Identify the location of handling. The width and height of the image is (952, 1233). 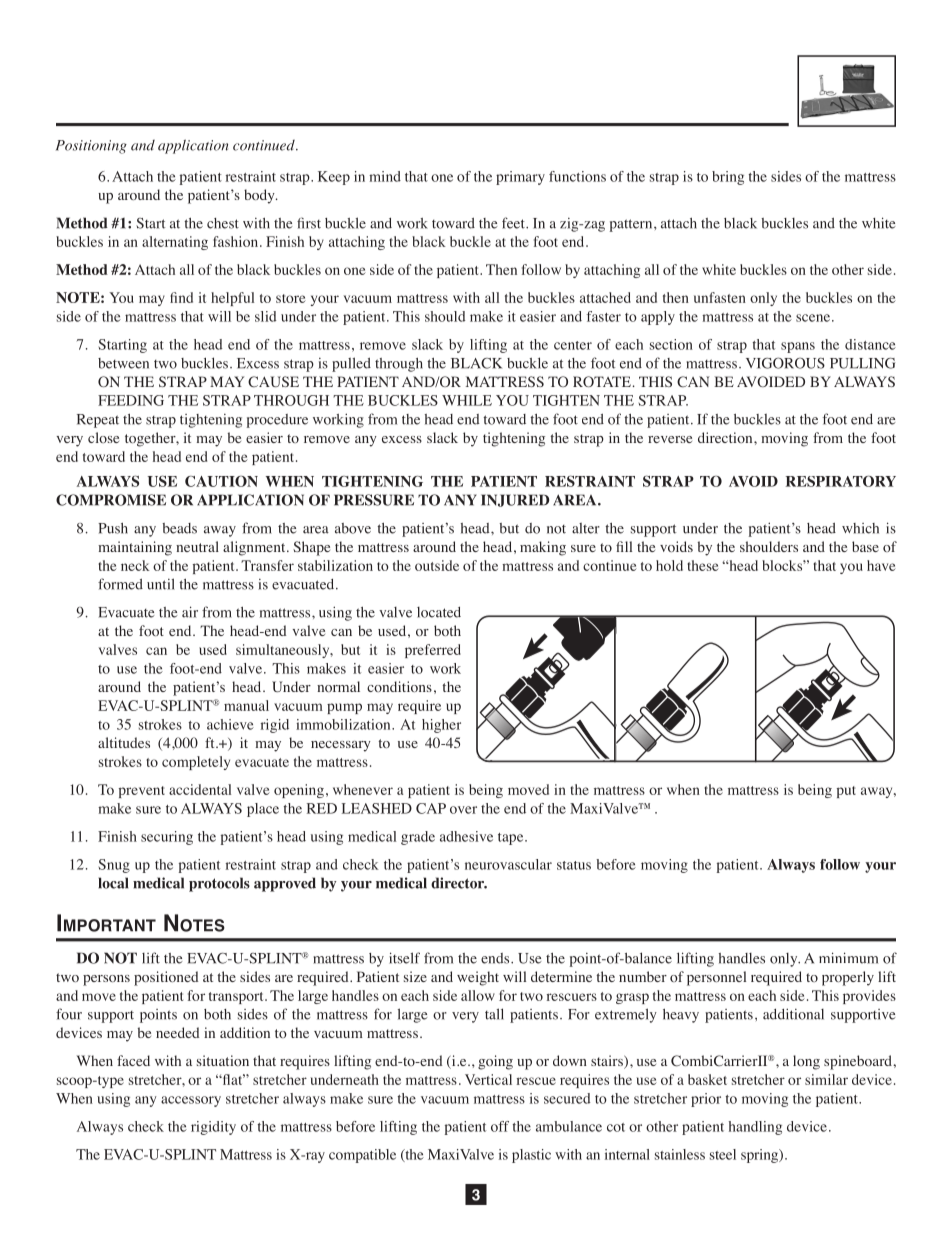
(755, 1128).
